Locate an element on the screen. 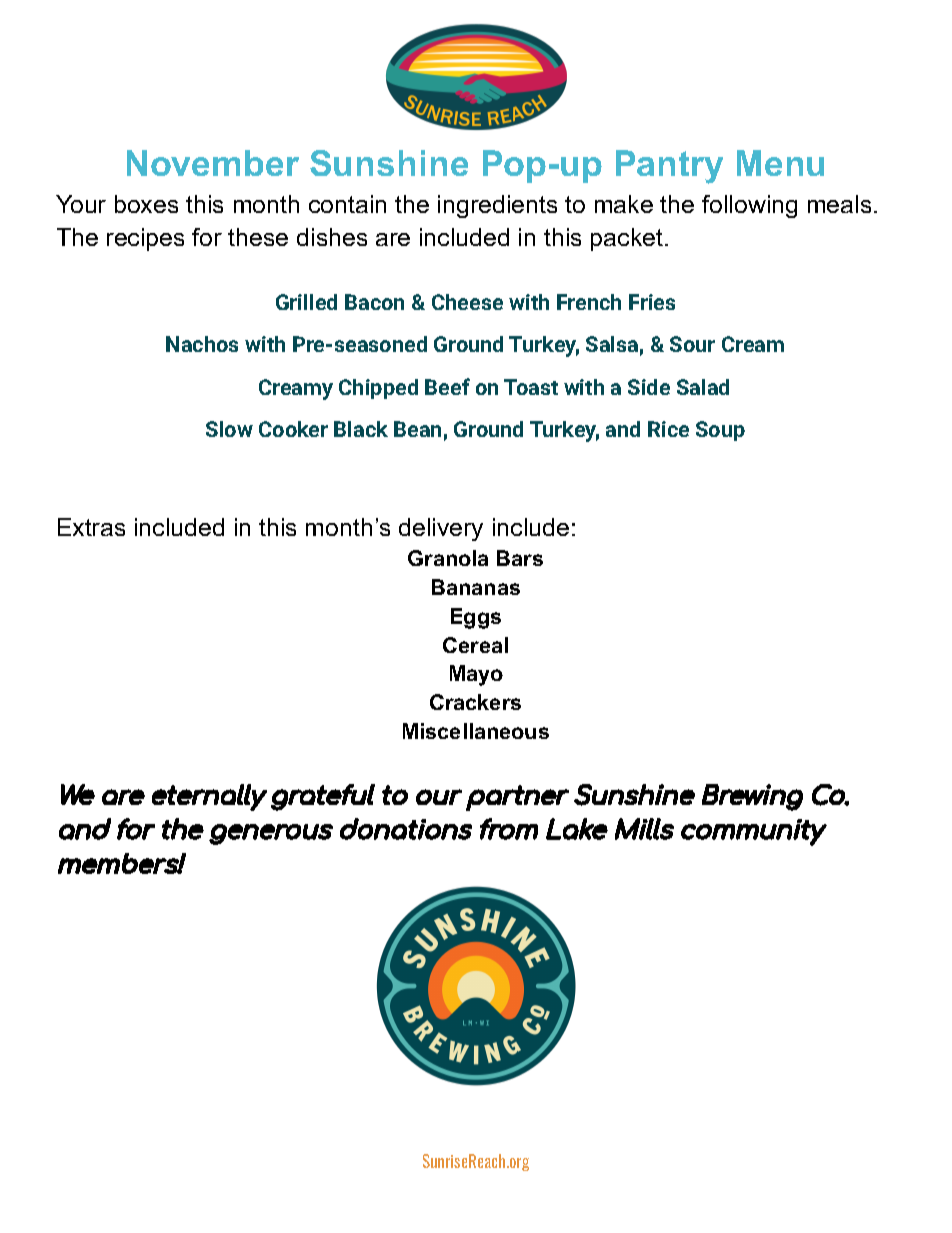 The image size is (952, 1233). Sour is located at coordinates (692, 344).
